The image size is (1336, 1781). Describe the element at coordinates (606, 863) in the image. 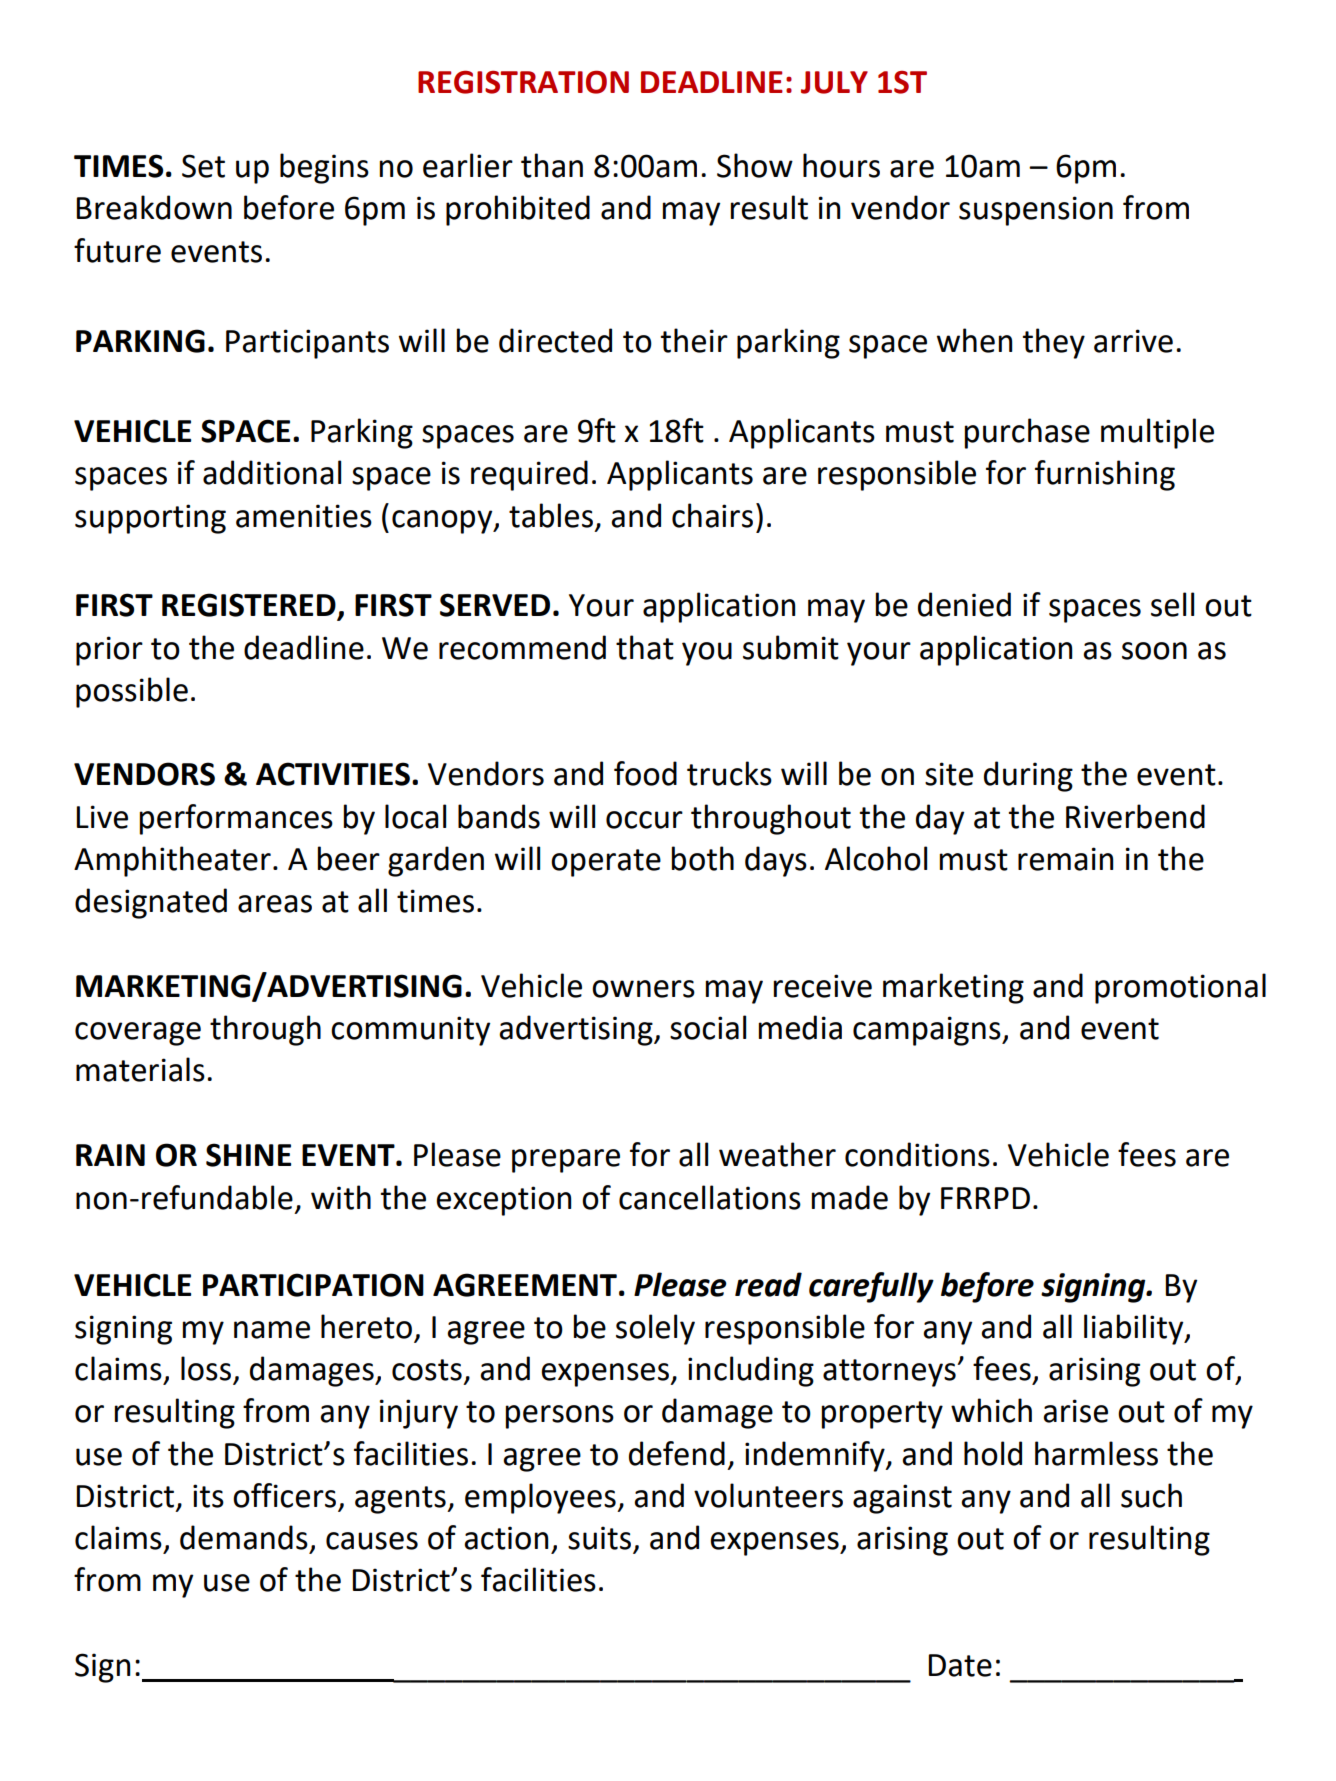

I see `operate` at that location.
